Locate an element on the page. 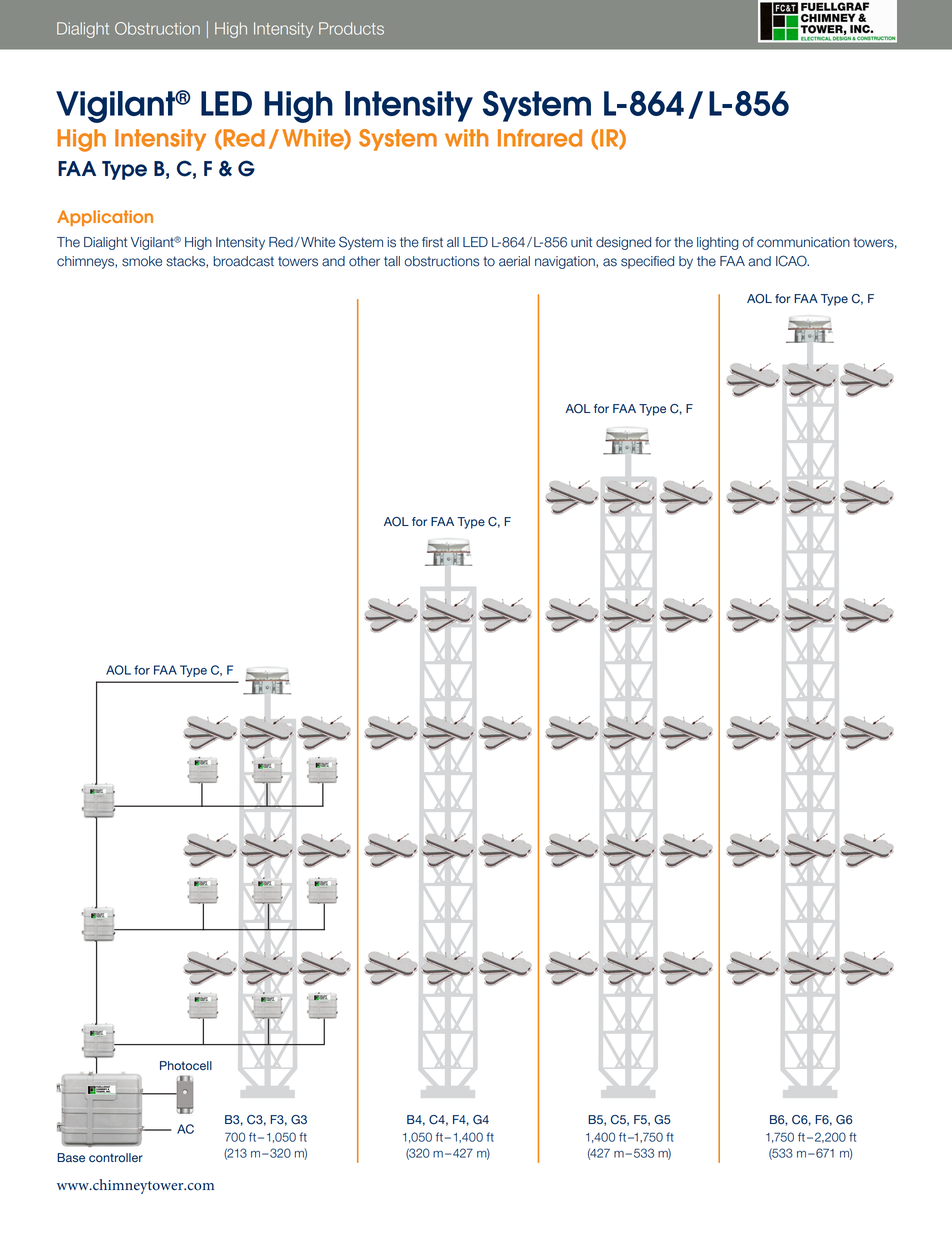 The image size is (952, 1233). specified is located at coordinates (647, 262).
